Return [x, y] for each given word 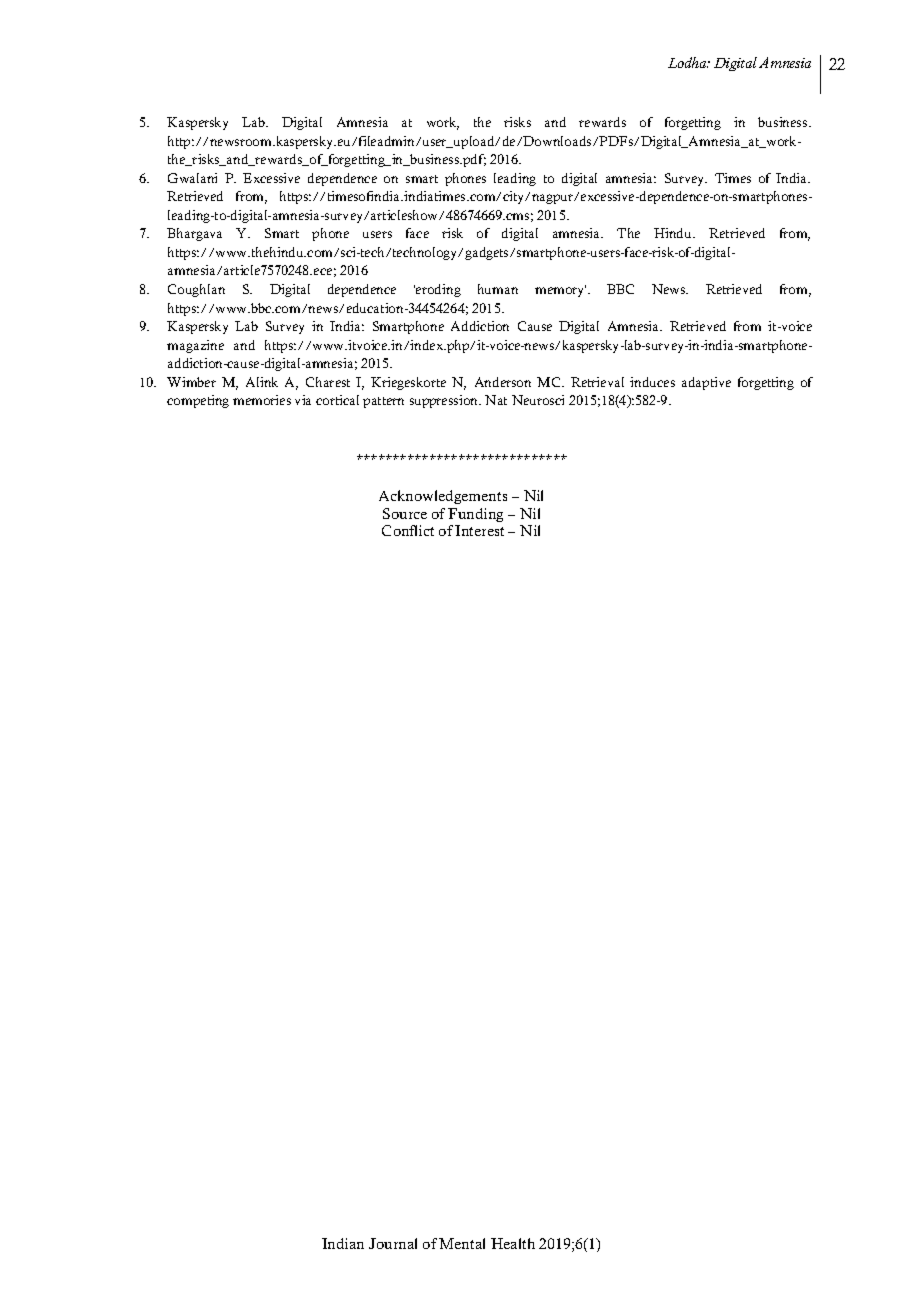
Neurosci [538, 400]
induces [652, 382]
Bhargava [194, 234]
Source [405, 513]
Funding [475, 515]
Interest [479, 530]
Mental [462, 1243]
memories [262, 400]
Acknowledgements [443, 497]
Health [513, 1243]
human [498, 289]
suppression [445, 401]
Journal [393, 1243]
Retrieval [597, 382]
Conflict [408, 530]
